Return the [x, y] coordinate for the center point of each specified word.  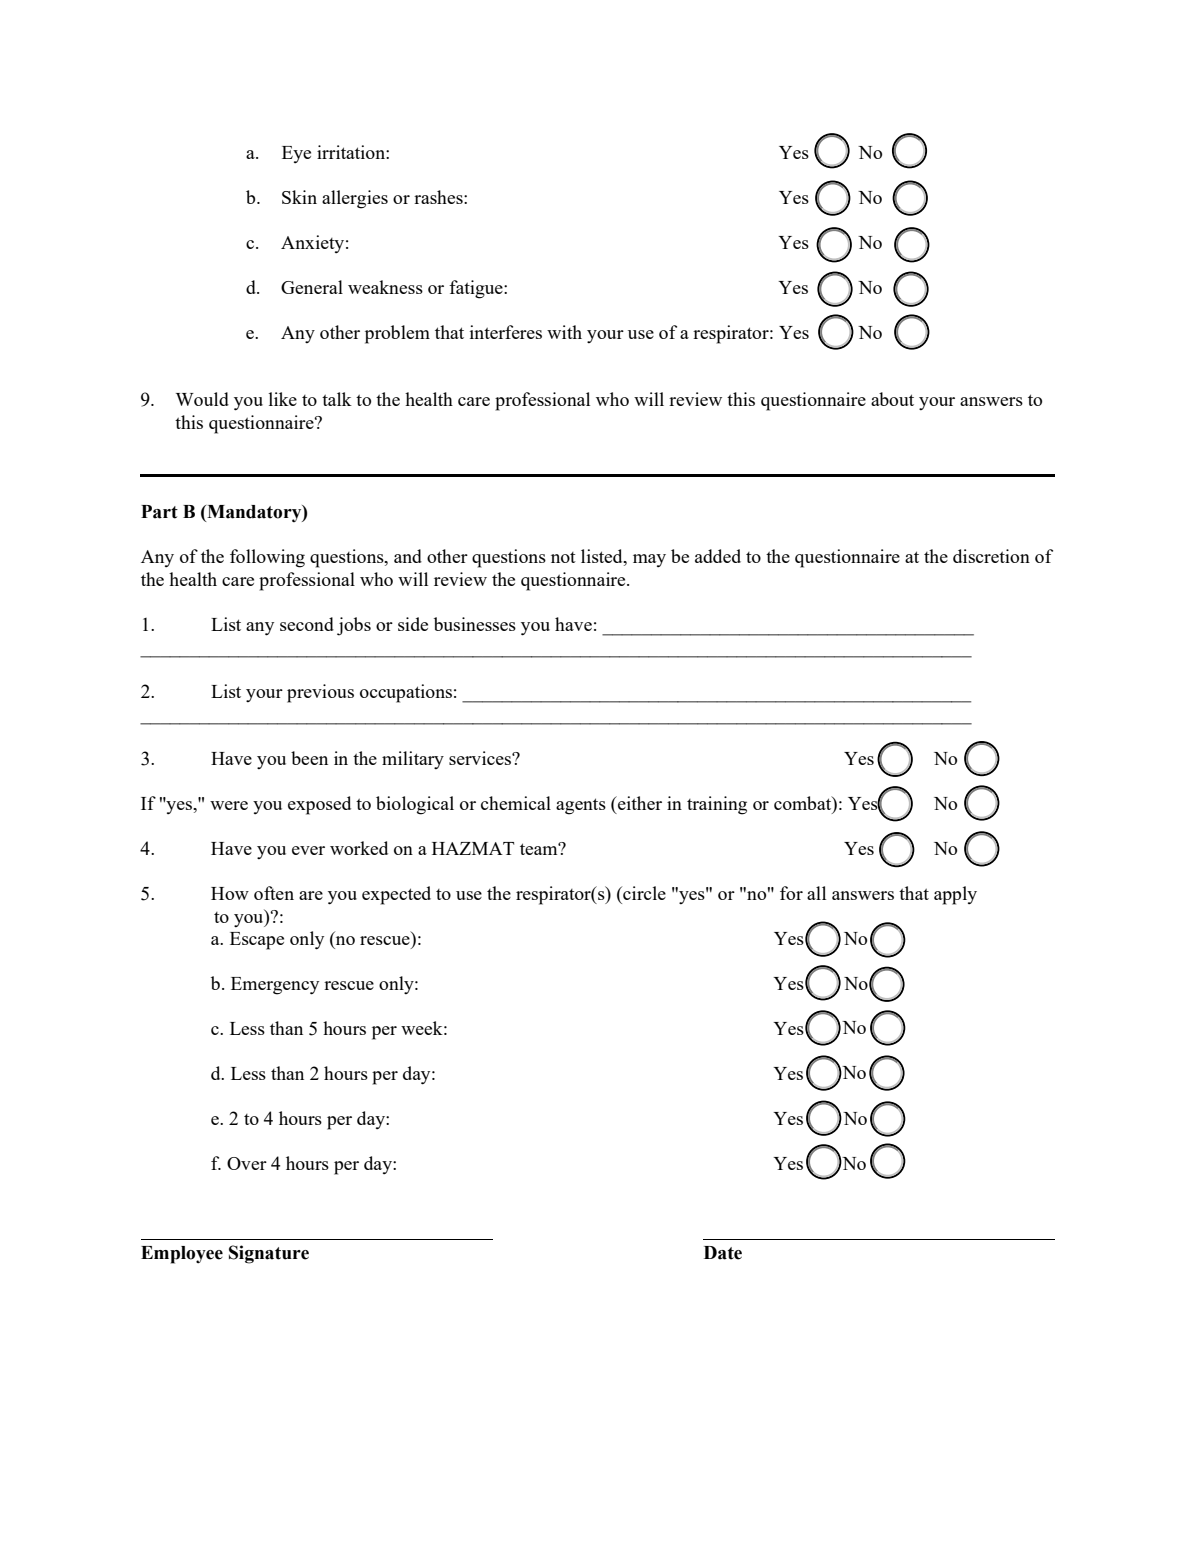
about [892, 399]
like [283, 399]
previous [320, 693]
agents [581, 806]
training [717, 805]
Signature [269, 1254]
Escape [257, 941]
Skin [299, 197]
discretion [991, 556]
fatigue [477, 289]
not [563, 557]
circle [643, 893]
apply [955, 895]
